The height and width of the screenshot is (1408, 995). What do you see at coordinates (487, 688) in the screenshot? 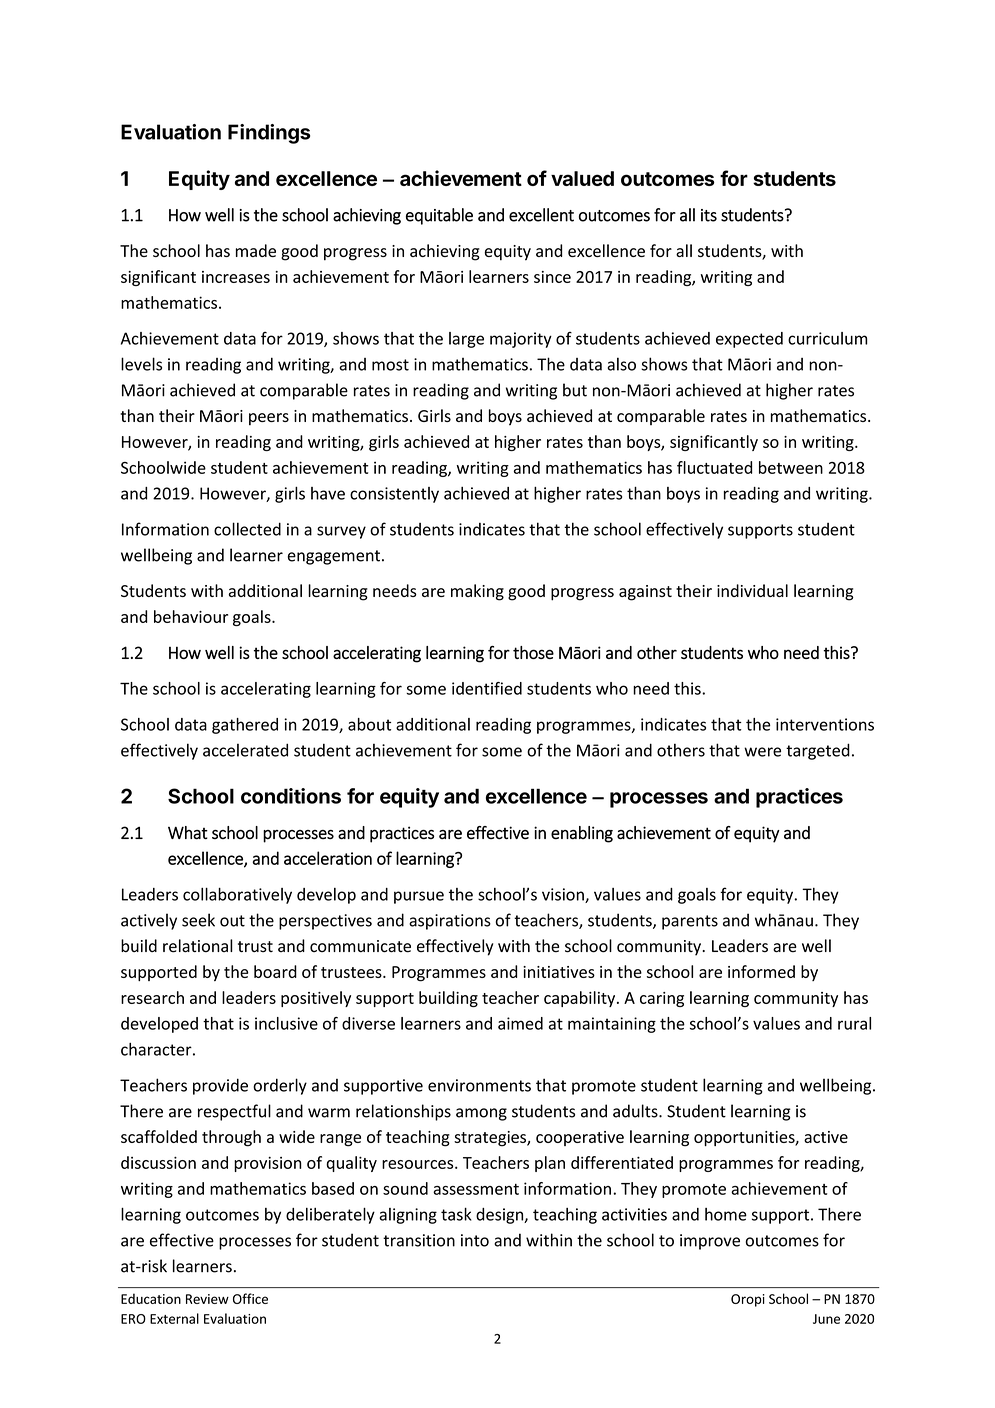
I see `identified` at bounding box center [487, 688].
